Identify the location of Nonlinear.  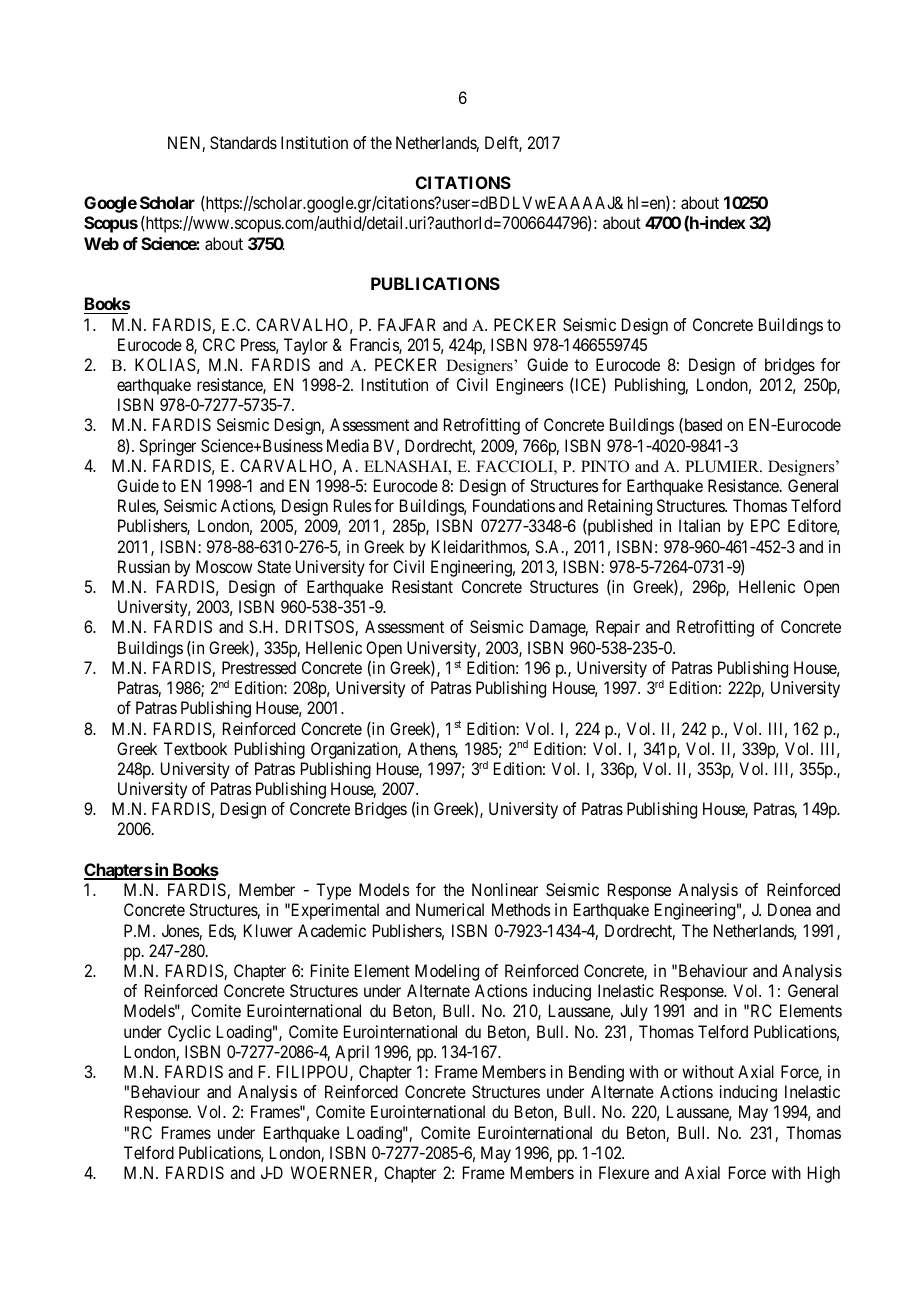
(505, 889).
